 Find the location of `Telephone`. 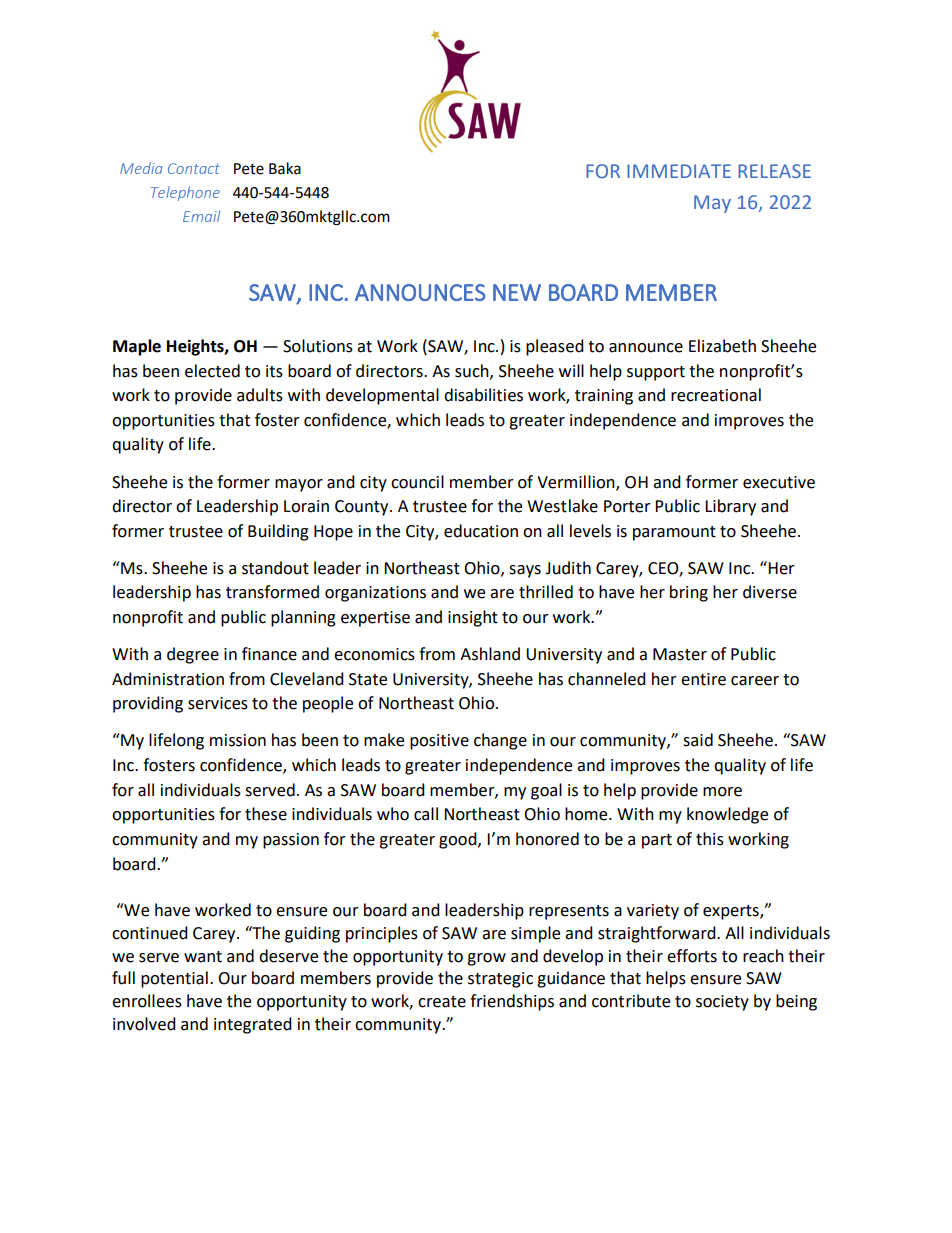

Telephone is located at coordinates (185, 193).
